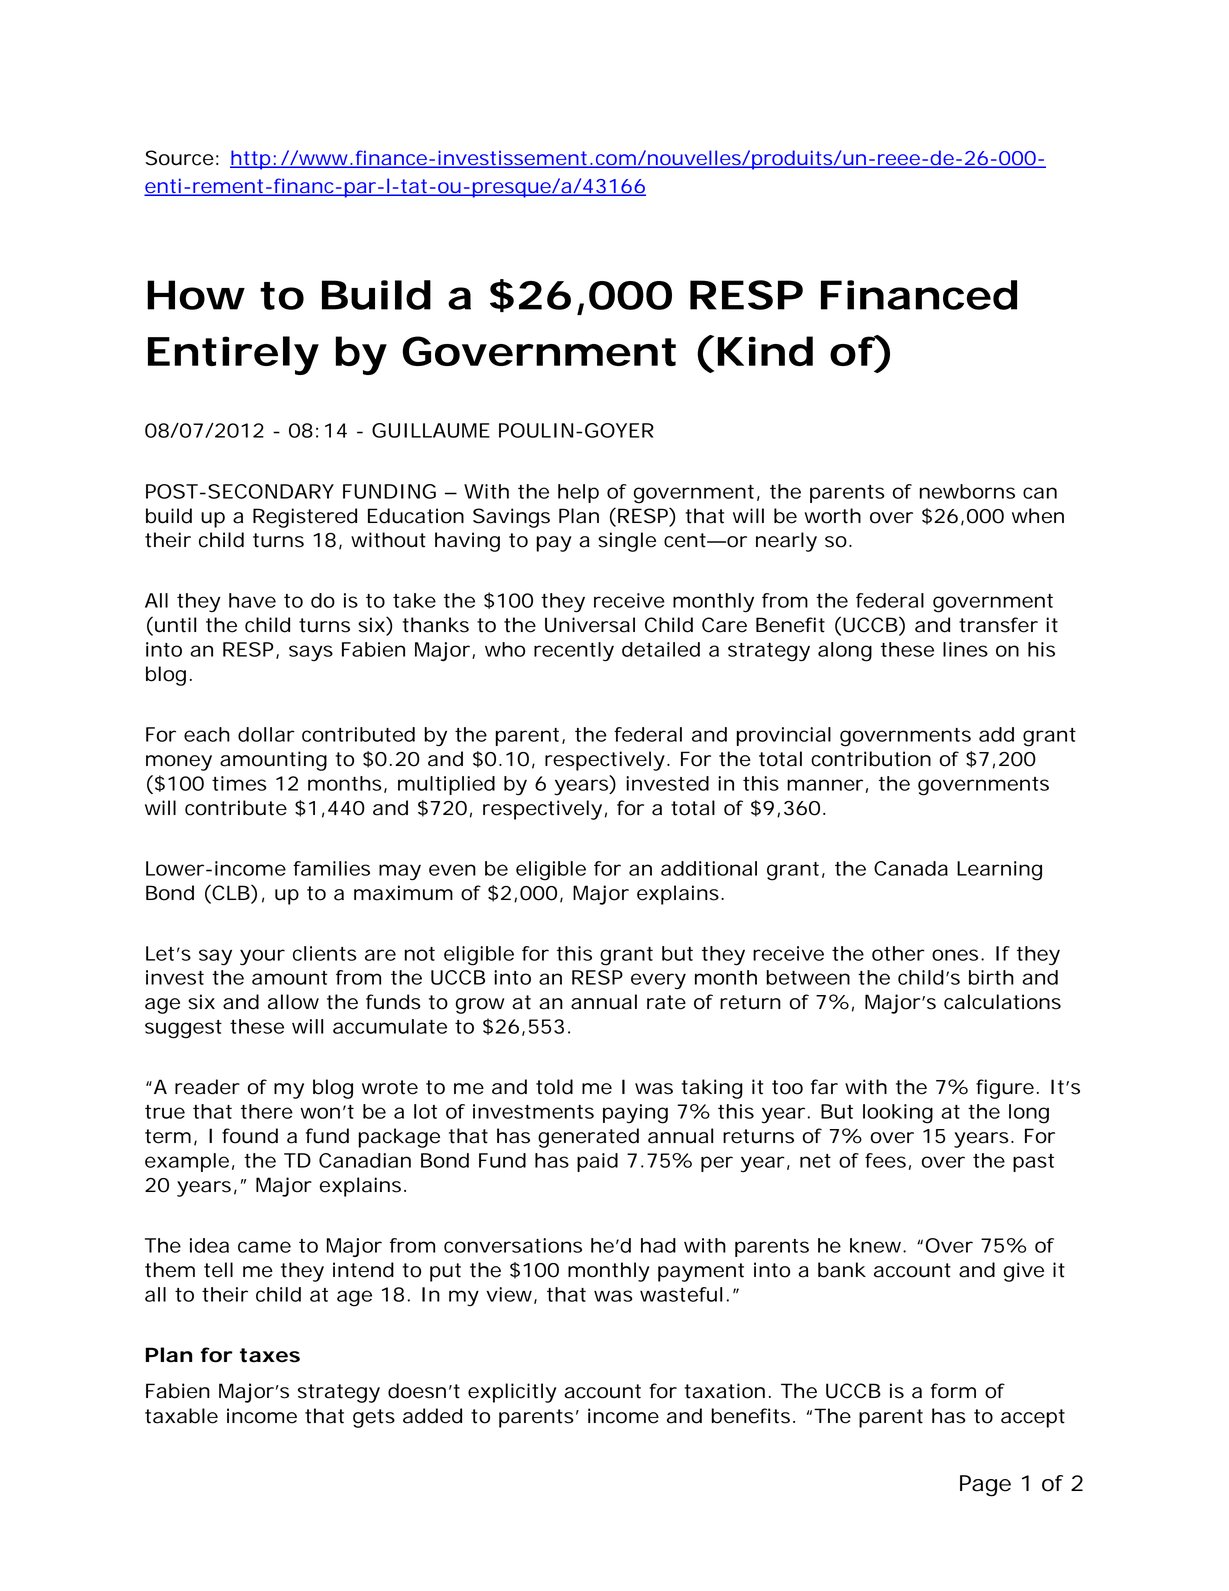  What do you see at coordinates (661, 649) in the document?
I see `detailed` at bounding box center [661, 649].
